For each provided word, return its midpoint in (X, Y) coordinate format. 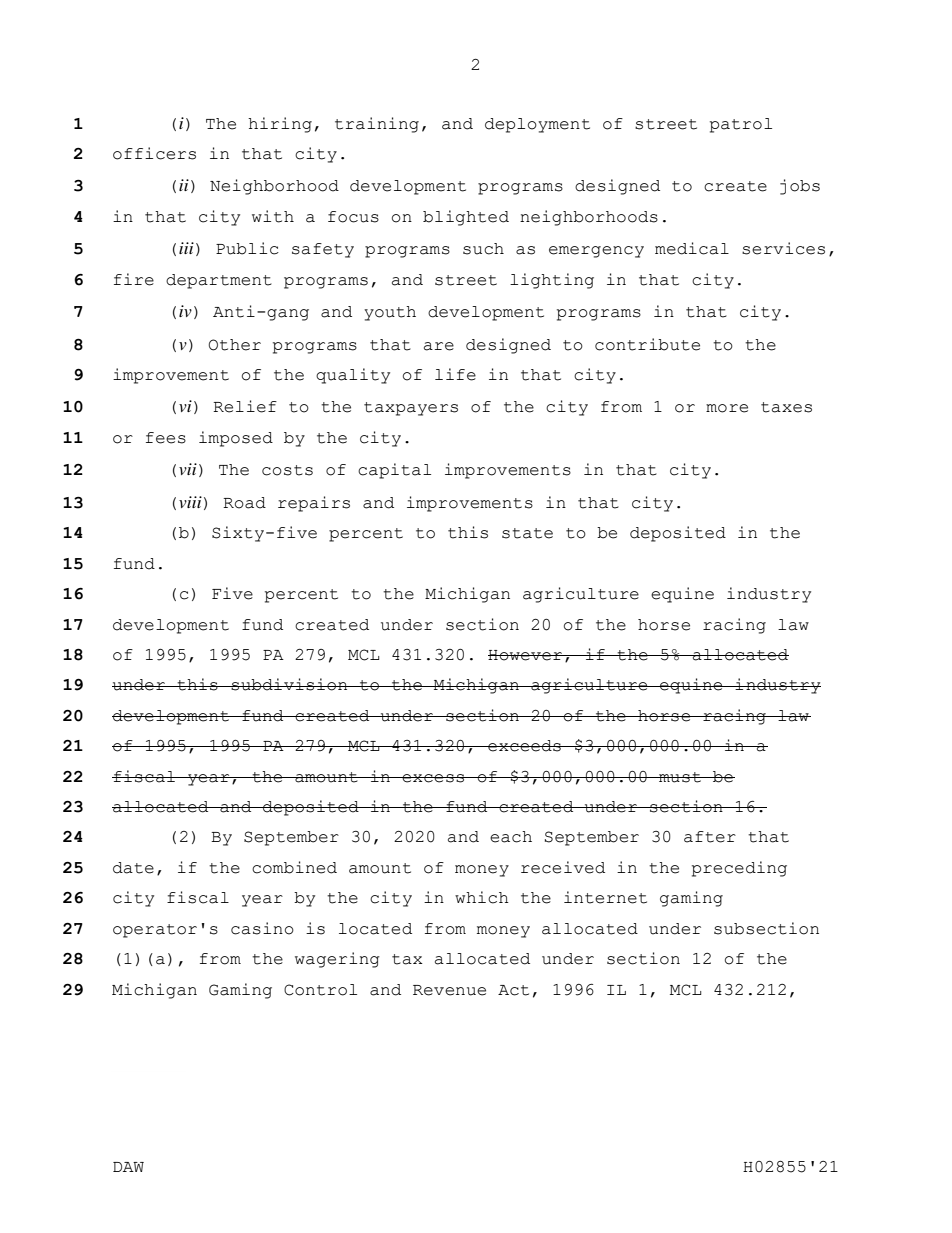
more (727, 408)
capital (394, 471)
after (710, 837)
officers (154, 153)
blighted (466, 218)
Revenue (449, 990)
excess (433, 778)
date (133, 868)
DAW (128, 1167)
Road (244, 503)
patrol (741, 125)
